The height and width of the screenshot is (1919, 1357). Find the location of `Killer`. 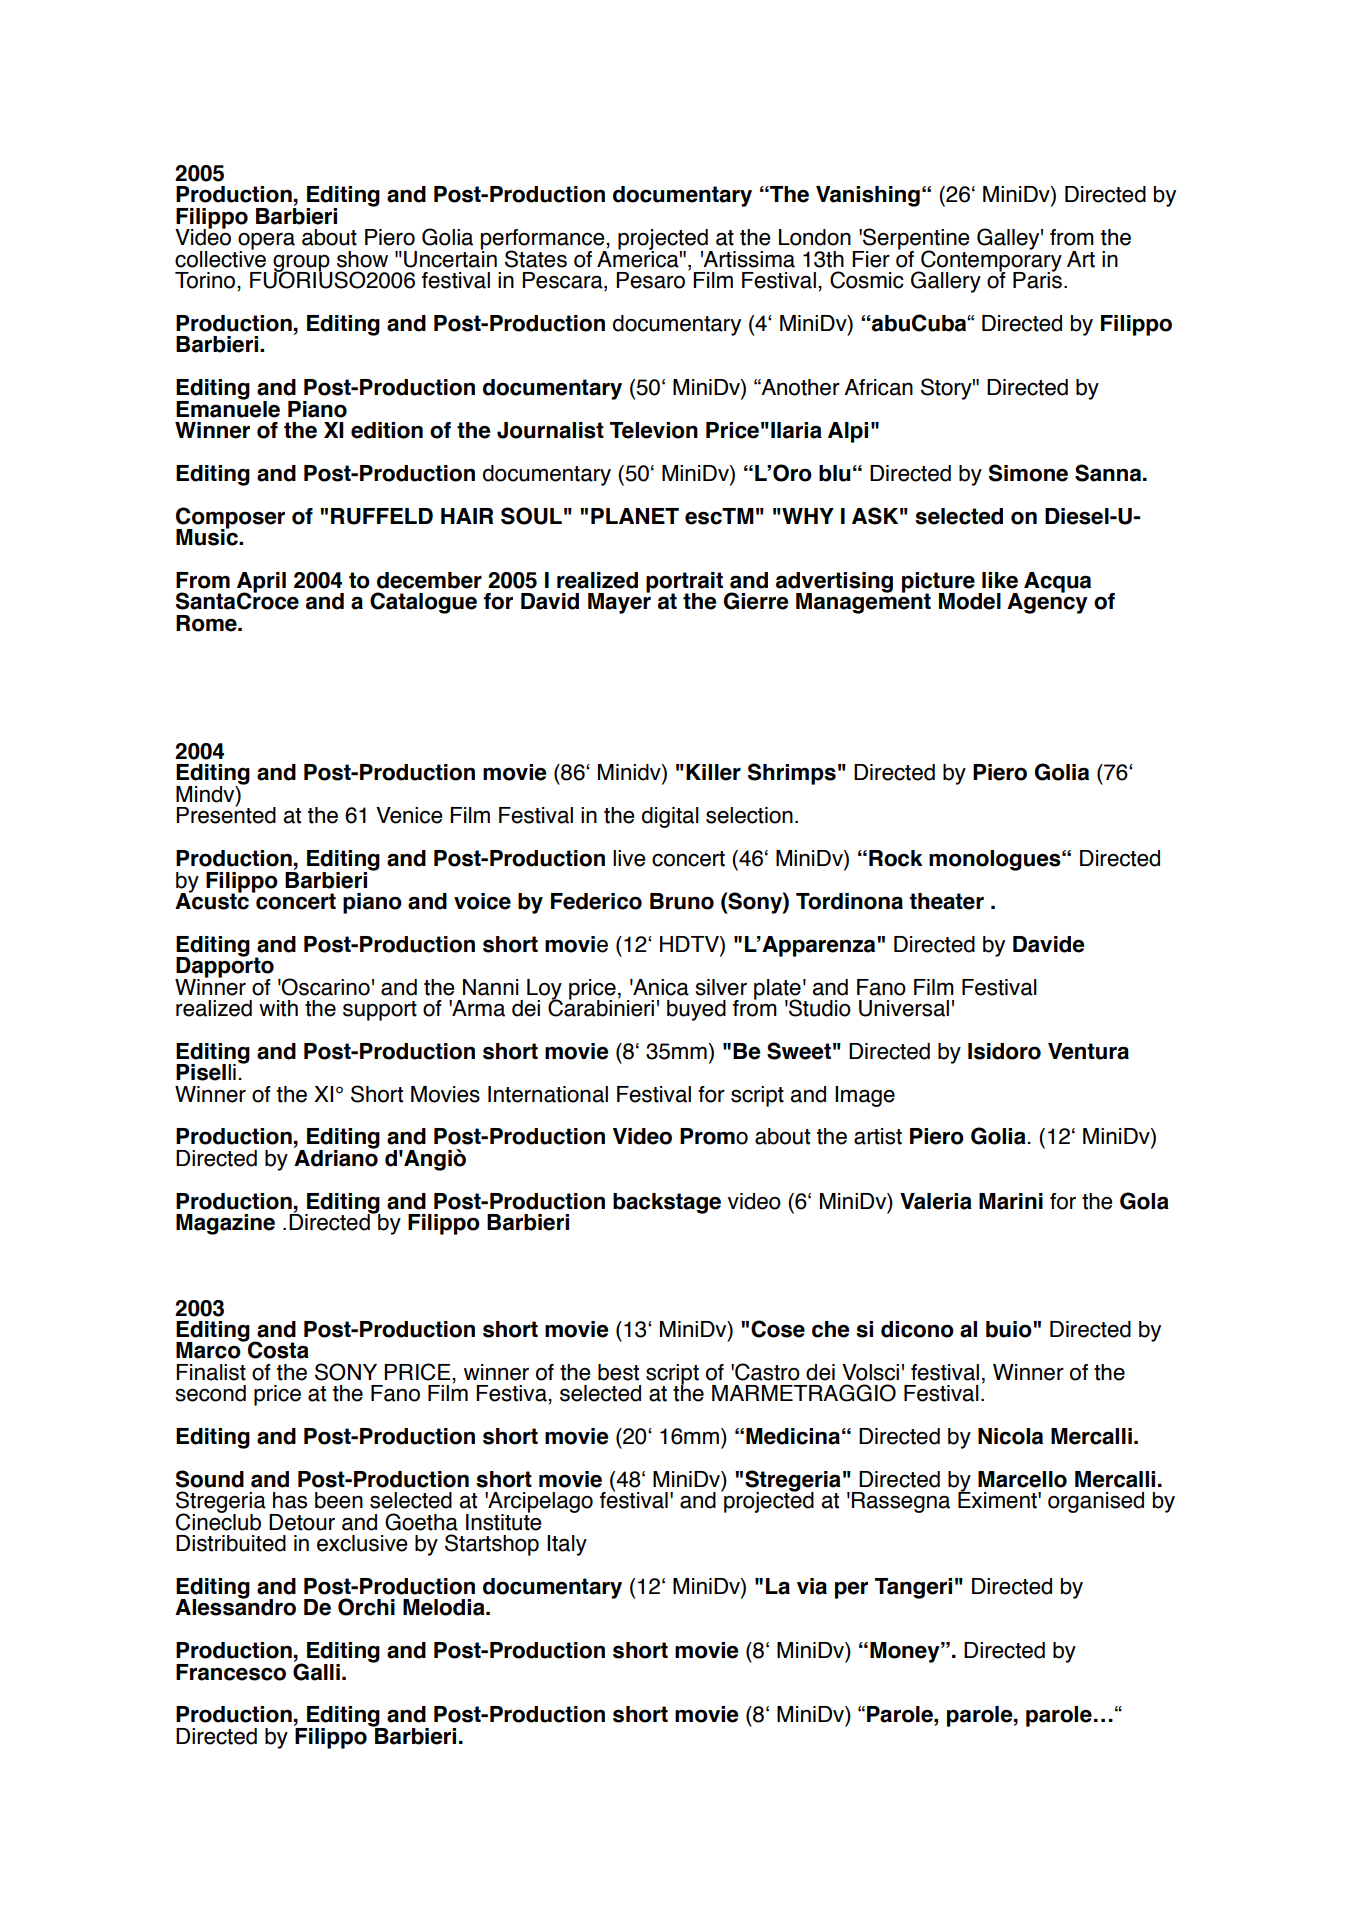

Killer is located at coordinates (713, 772).
